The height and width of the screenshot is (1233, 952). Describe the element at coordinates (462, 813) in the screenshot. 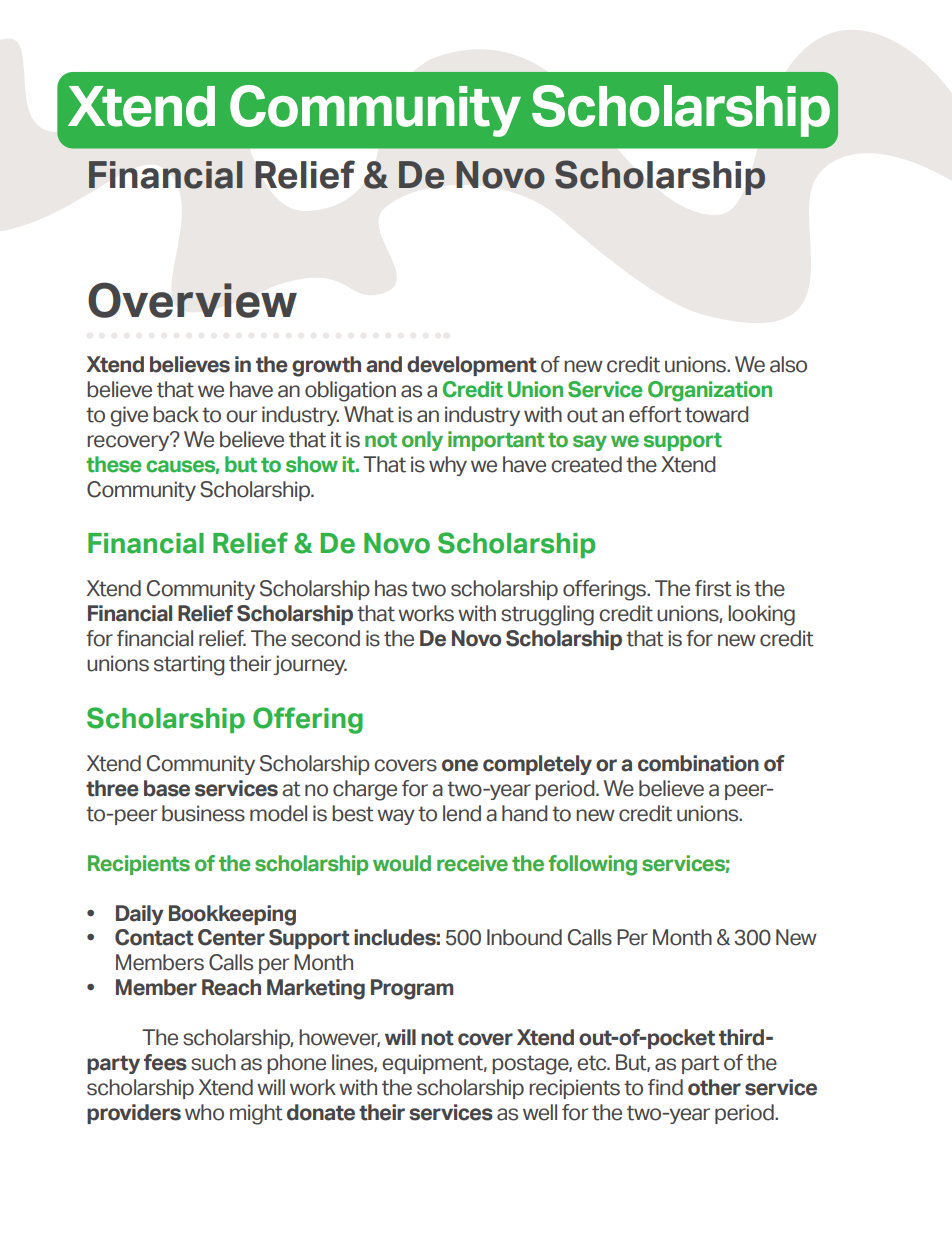

I see `lend` at that location.
